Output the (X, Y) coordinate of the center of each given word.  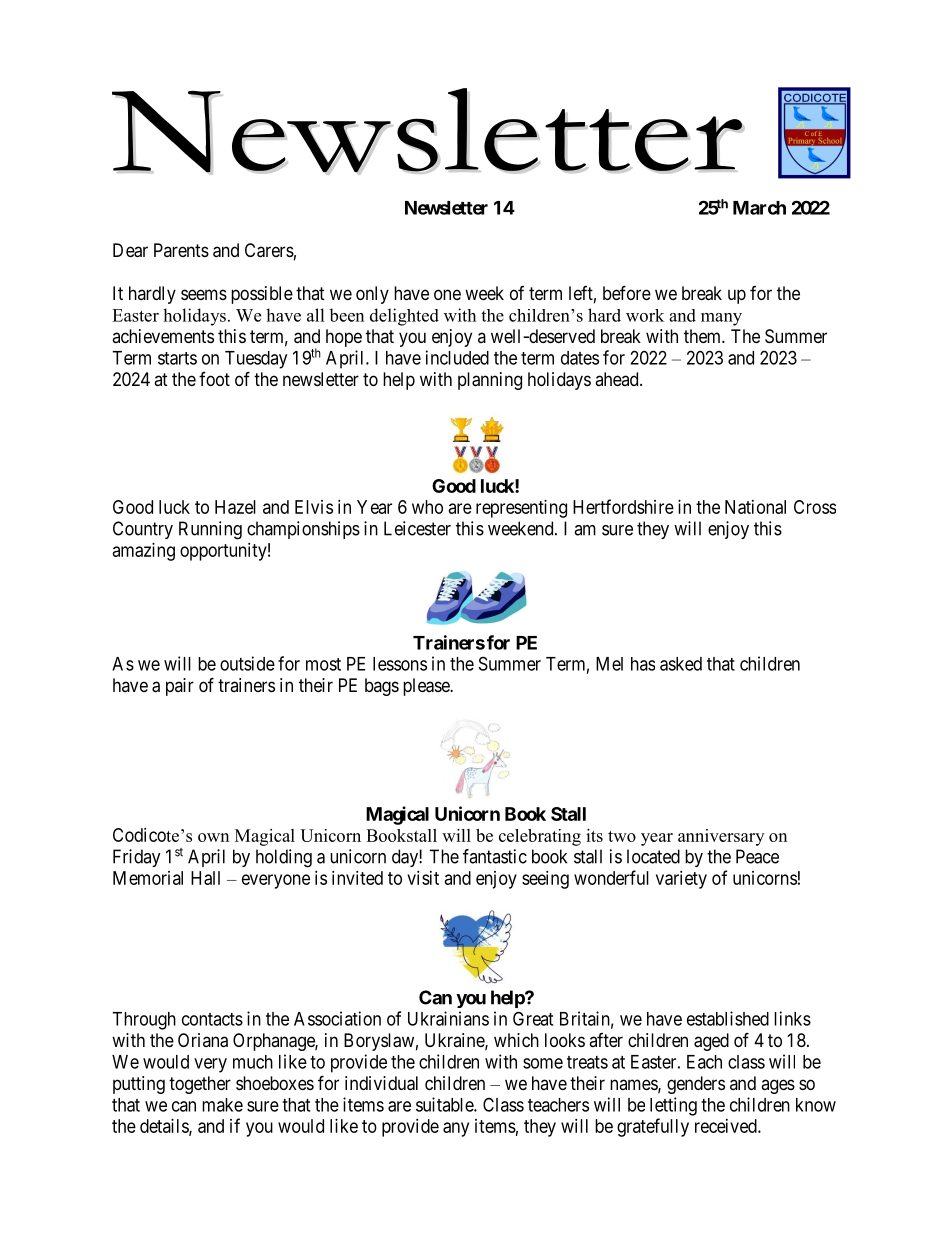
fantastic (495, 856)
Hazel (235, 507)
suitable (445, 1104)
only (372, 295)
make (222, 1105)
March (759, 208)
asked (681, 664)
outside (247, 663)
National (755, 507)
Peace (757, 856)
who (427, 507)
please (427, 687)
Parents (181, 250)
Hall (205, 878)
